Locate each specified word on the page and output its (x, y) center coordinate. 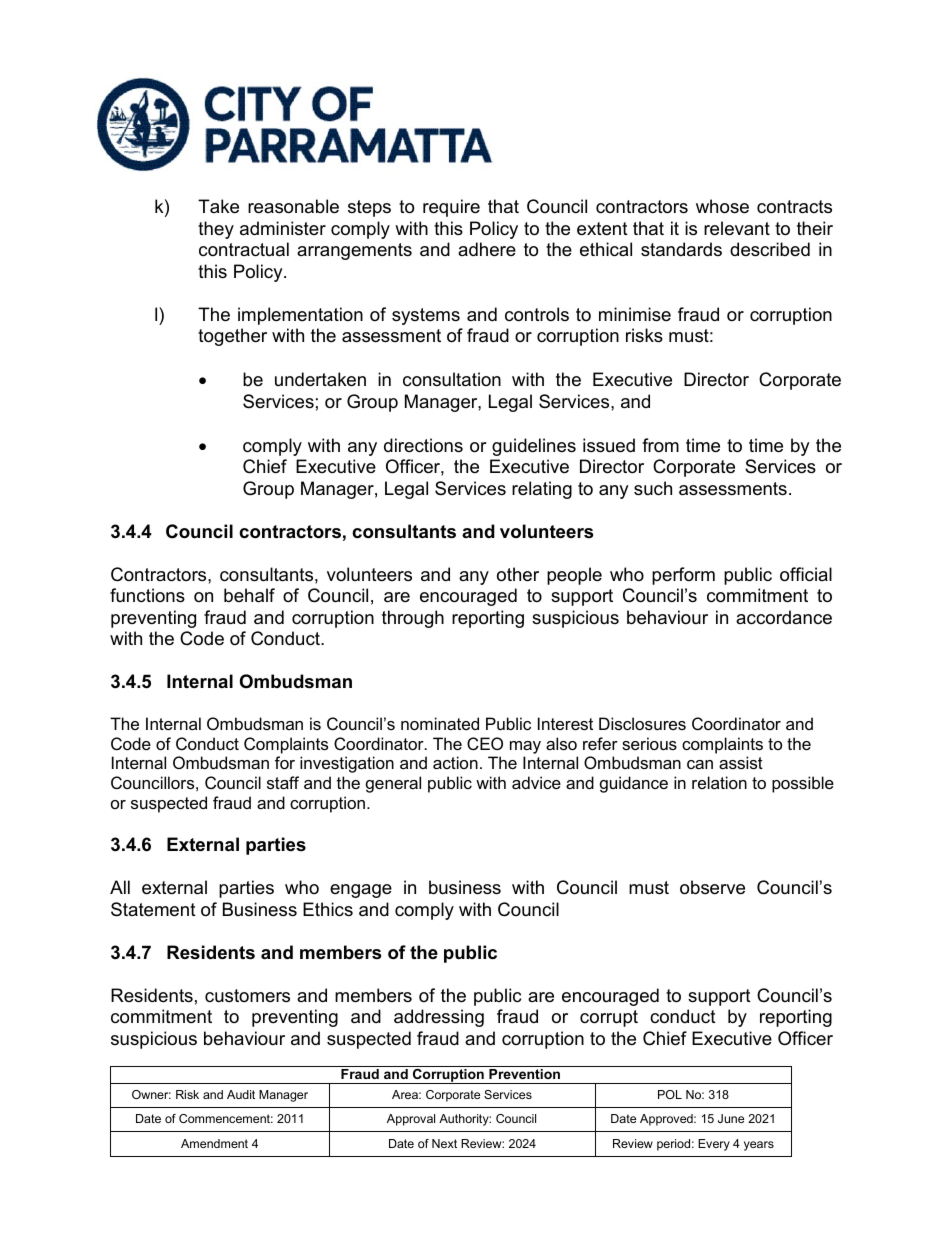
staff (283, 782)
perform (683, 576)
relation (719, 782)
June (731, 1118)
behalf (249, 595)
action (455, 762)
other (518, 574)
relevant (737, 228)
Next (444, 1143)
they (216, 230)
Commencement (226, 1118)
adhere (487, 249)
